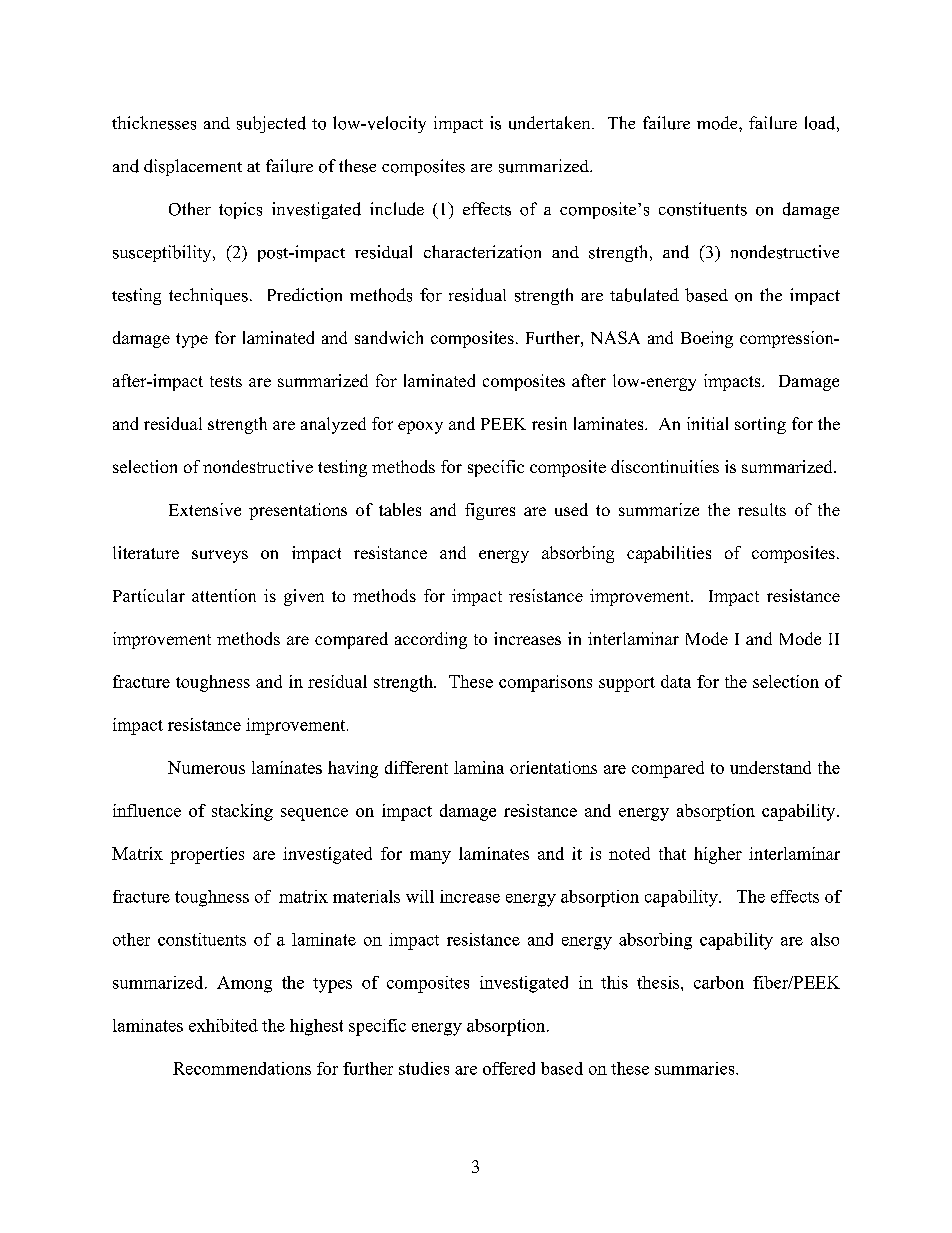 The image size is (952, 1233). Describe the element at coordinates (762, 509) in the screenshot. I see `results` at that location.
